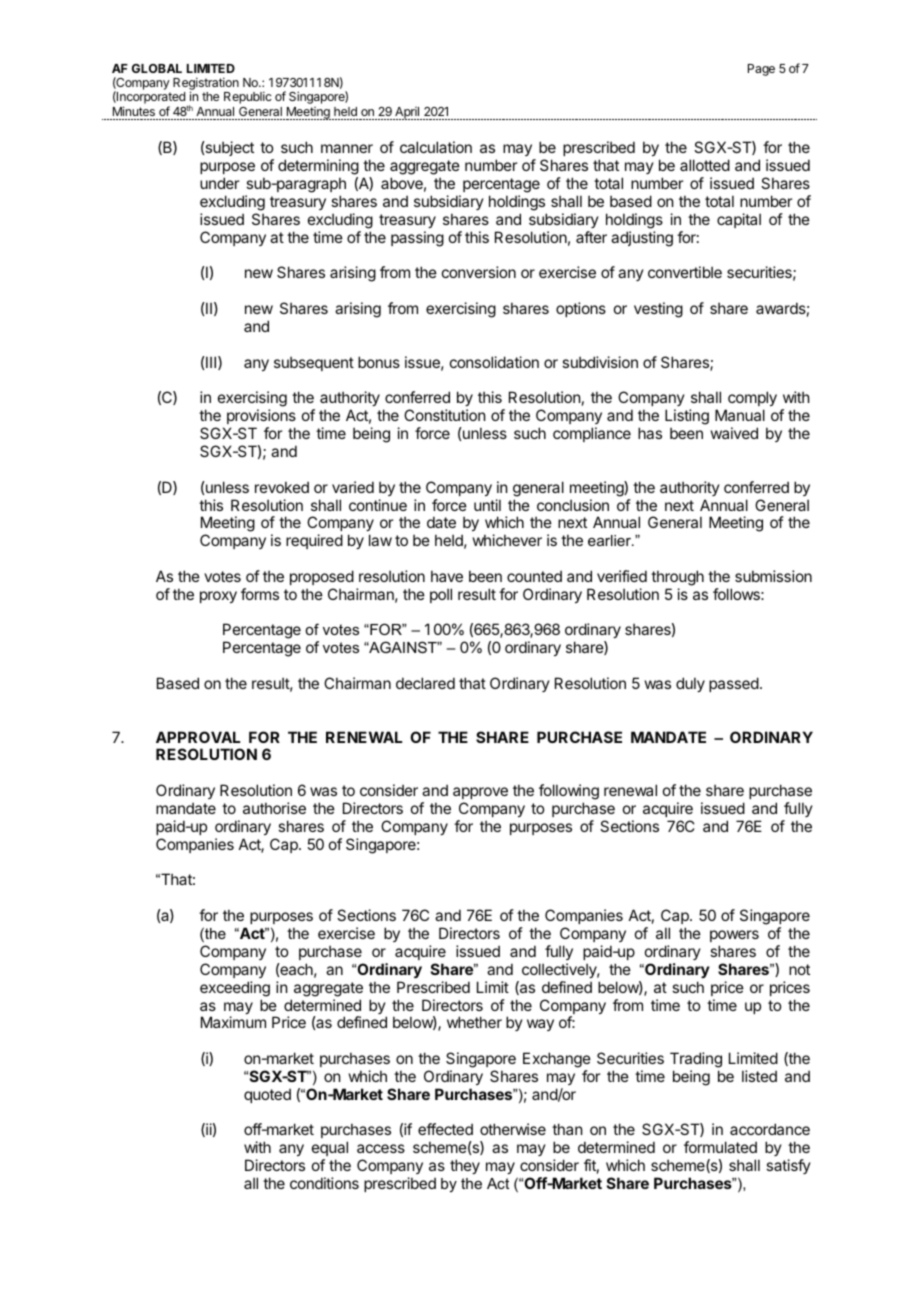 The image size is (924, 1307). I want to click on Registration, so click(206, 85).
